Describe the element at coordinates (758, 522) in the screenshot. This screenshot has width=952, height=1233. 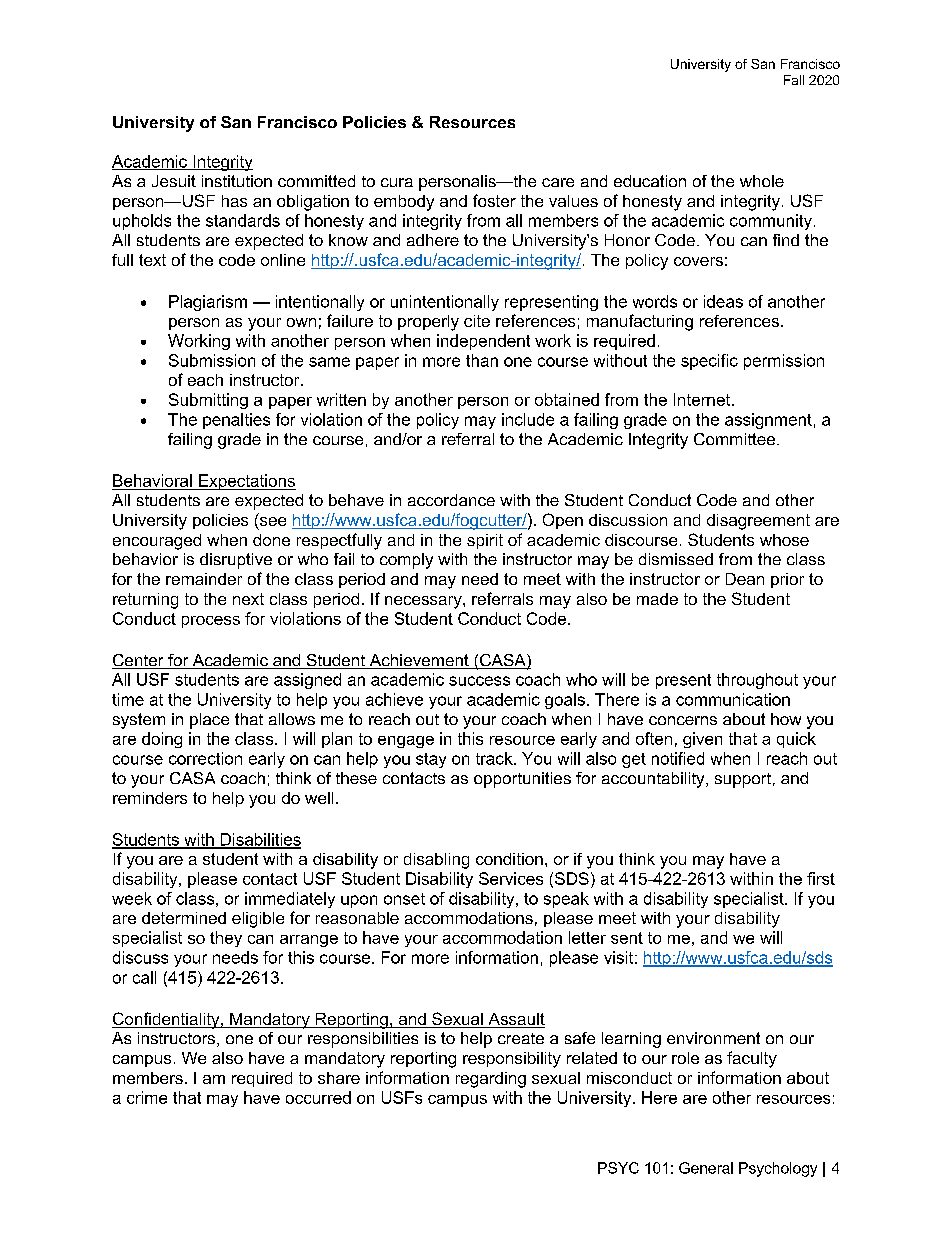
I see `disagreement` at that location.
